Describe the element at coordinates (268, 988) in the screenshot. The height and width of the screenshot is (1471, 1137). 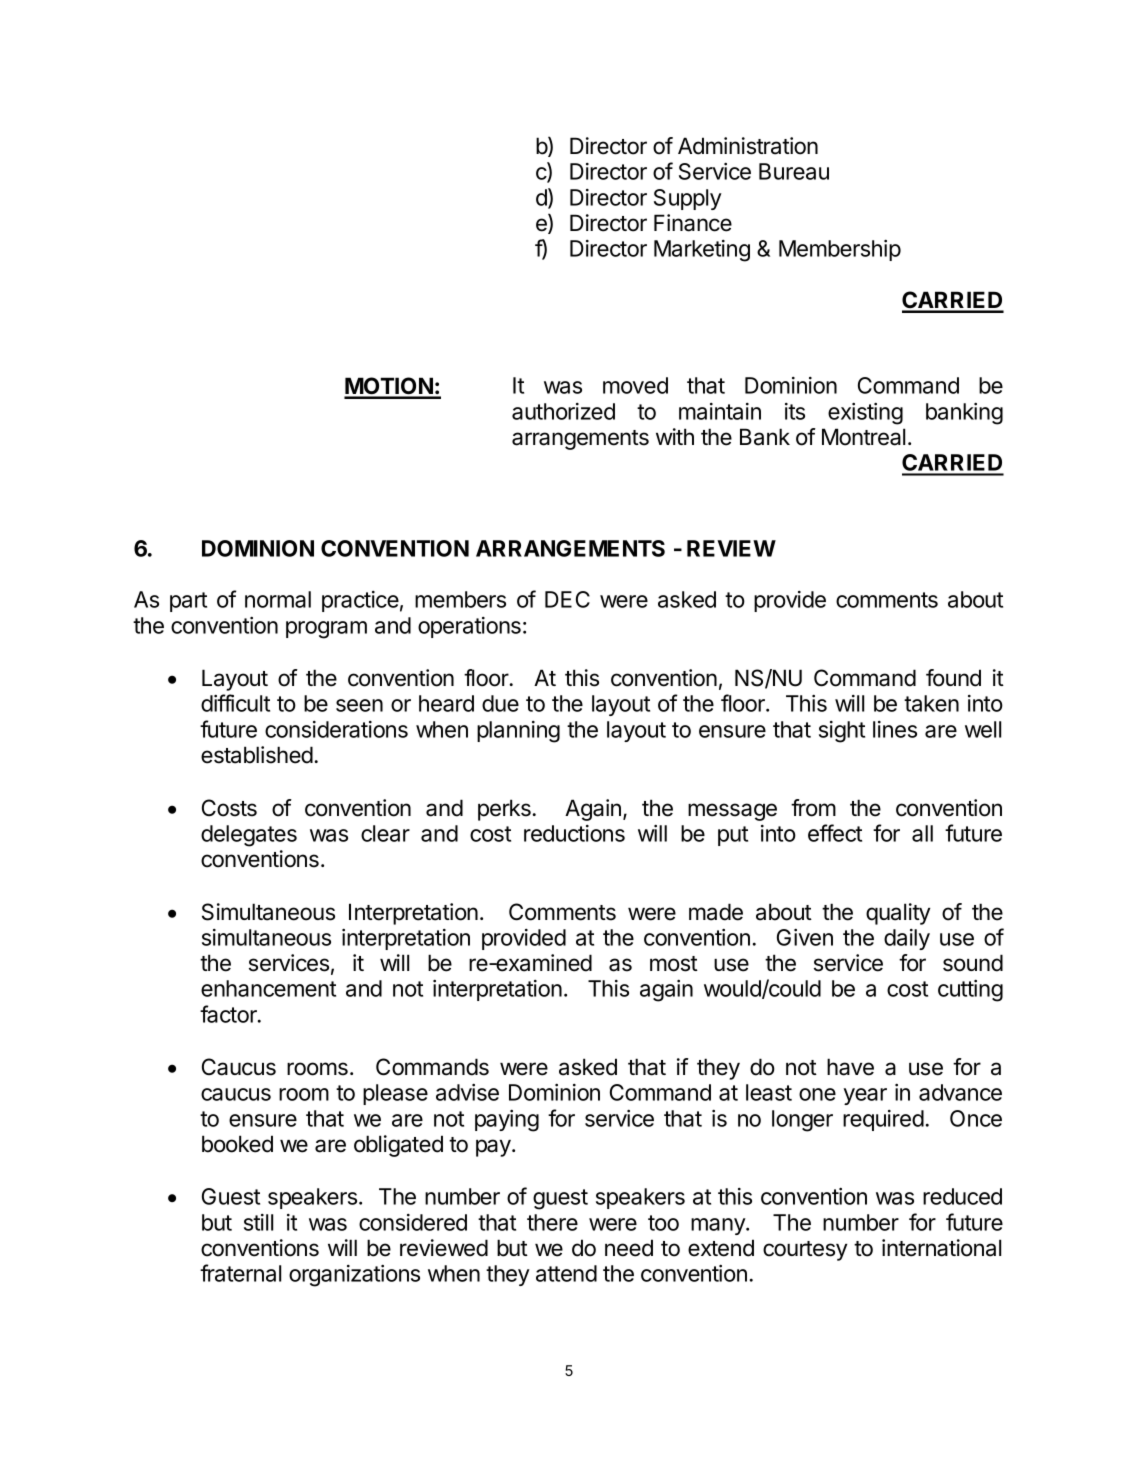
I see `enhancement` at that location.
